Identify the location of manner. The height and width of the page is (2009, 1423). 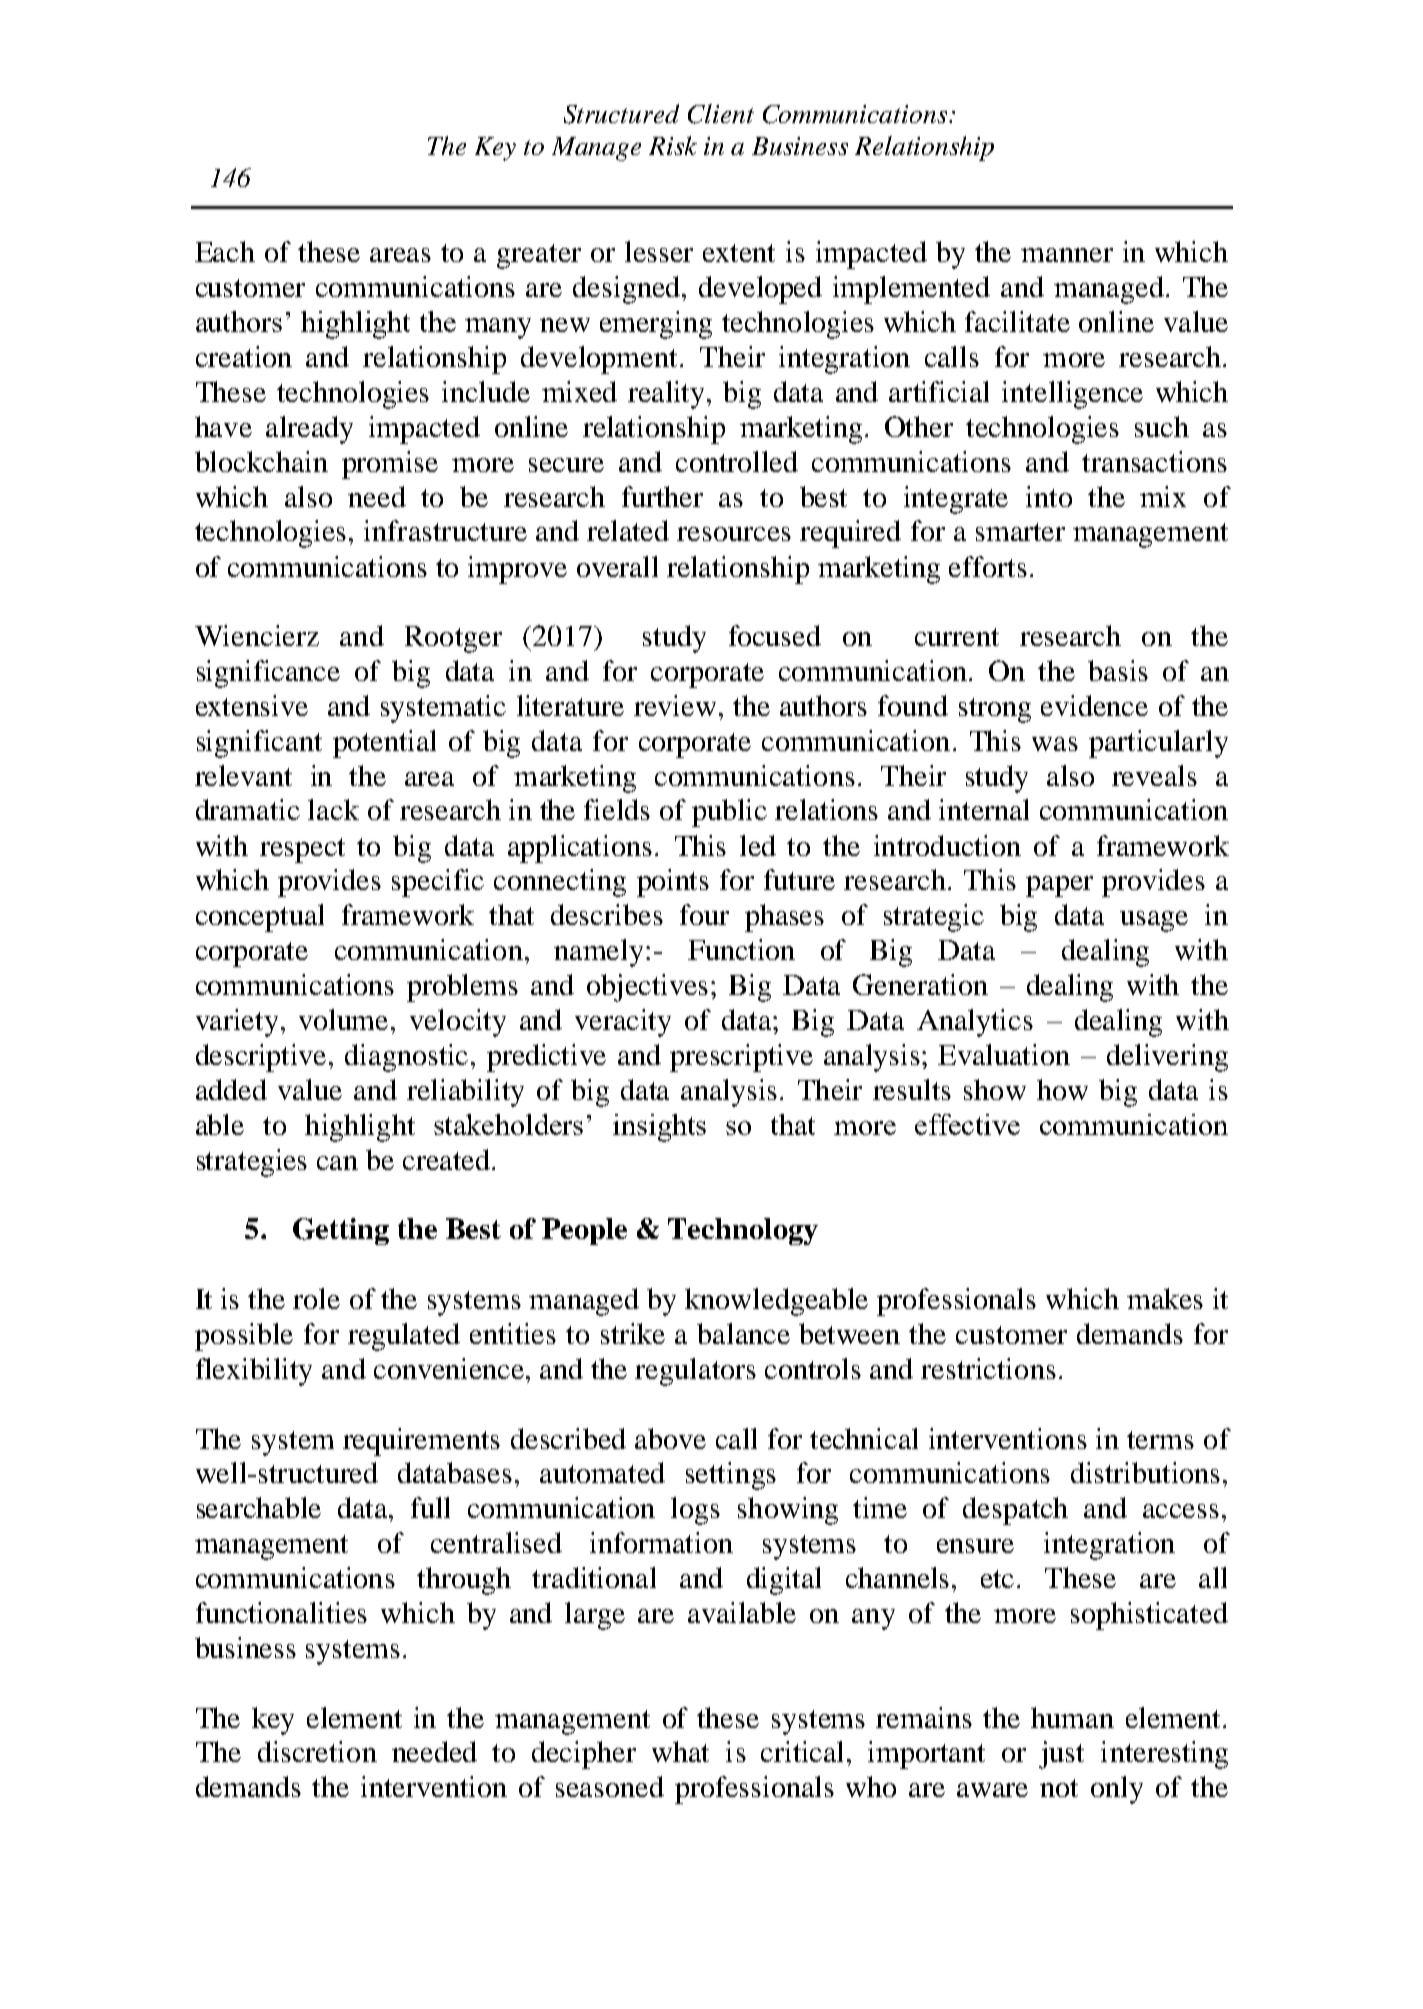
(1067, 255).
